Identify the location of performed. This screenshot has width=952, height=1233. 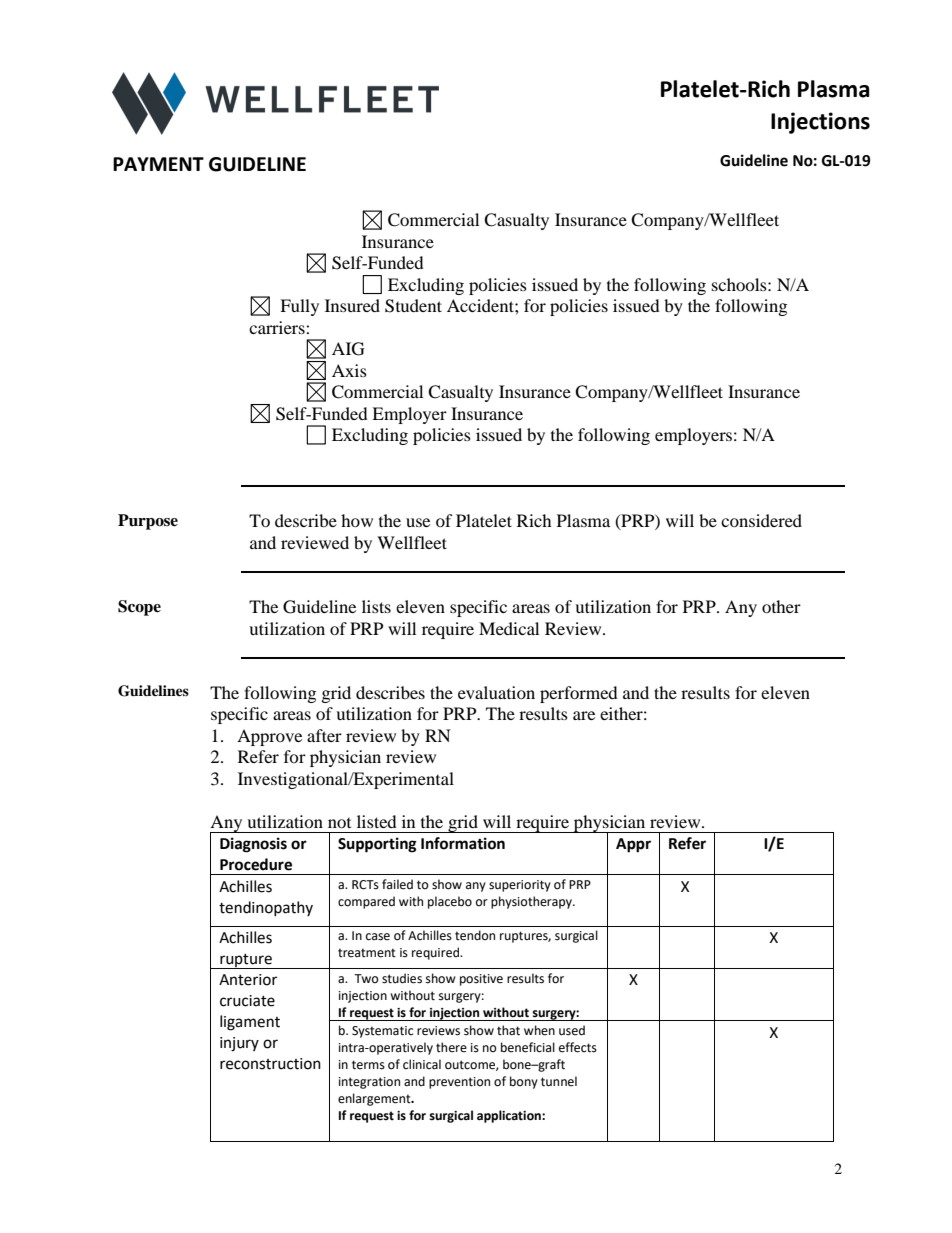
(579, 694).
